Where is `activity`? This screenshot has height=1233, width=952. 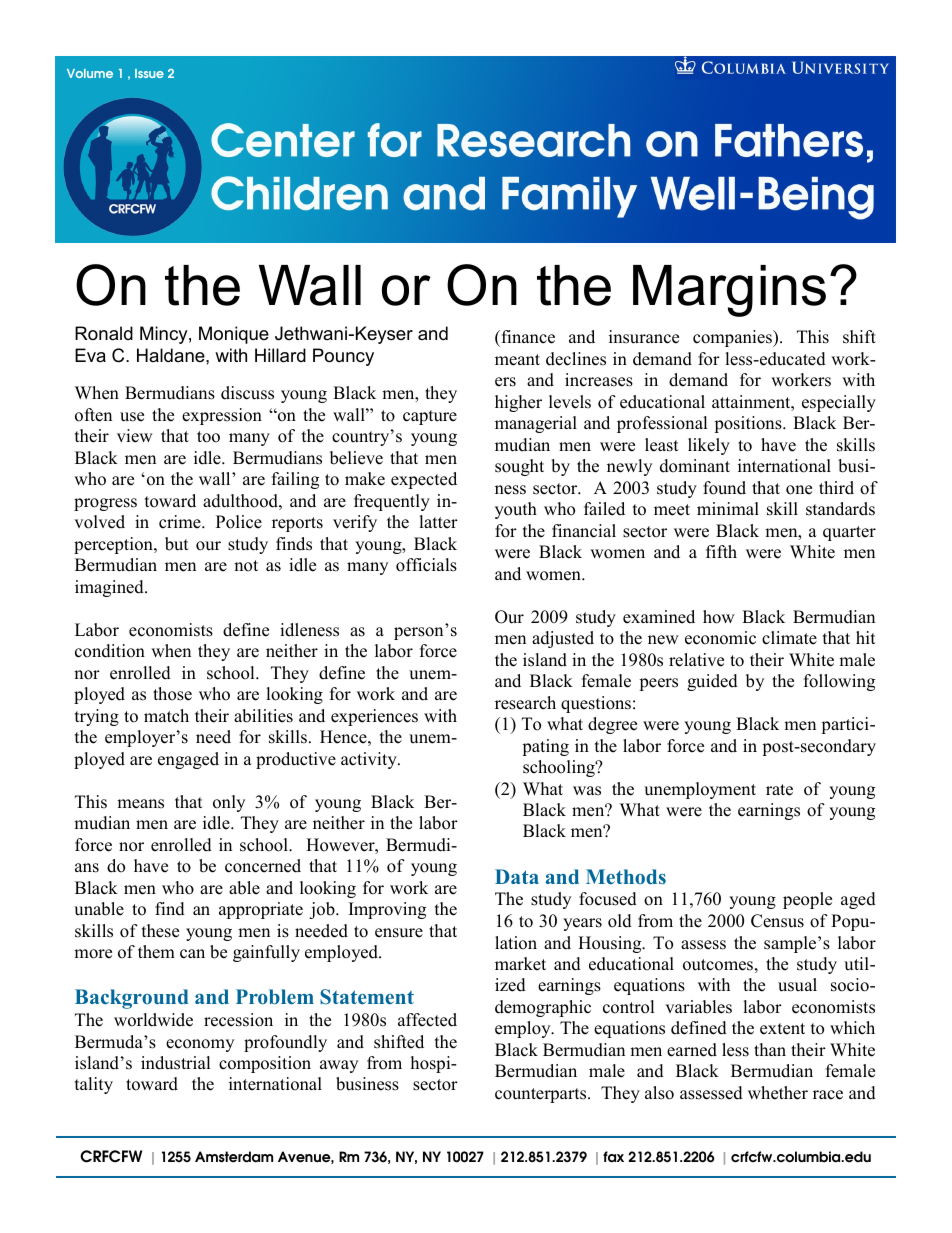
activity is located at coordinates (370, 760).
